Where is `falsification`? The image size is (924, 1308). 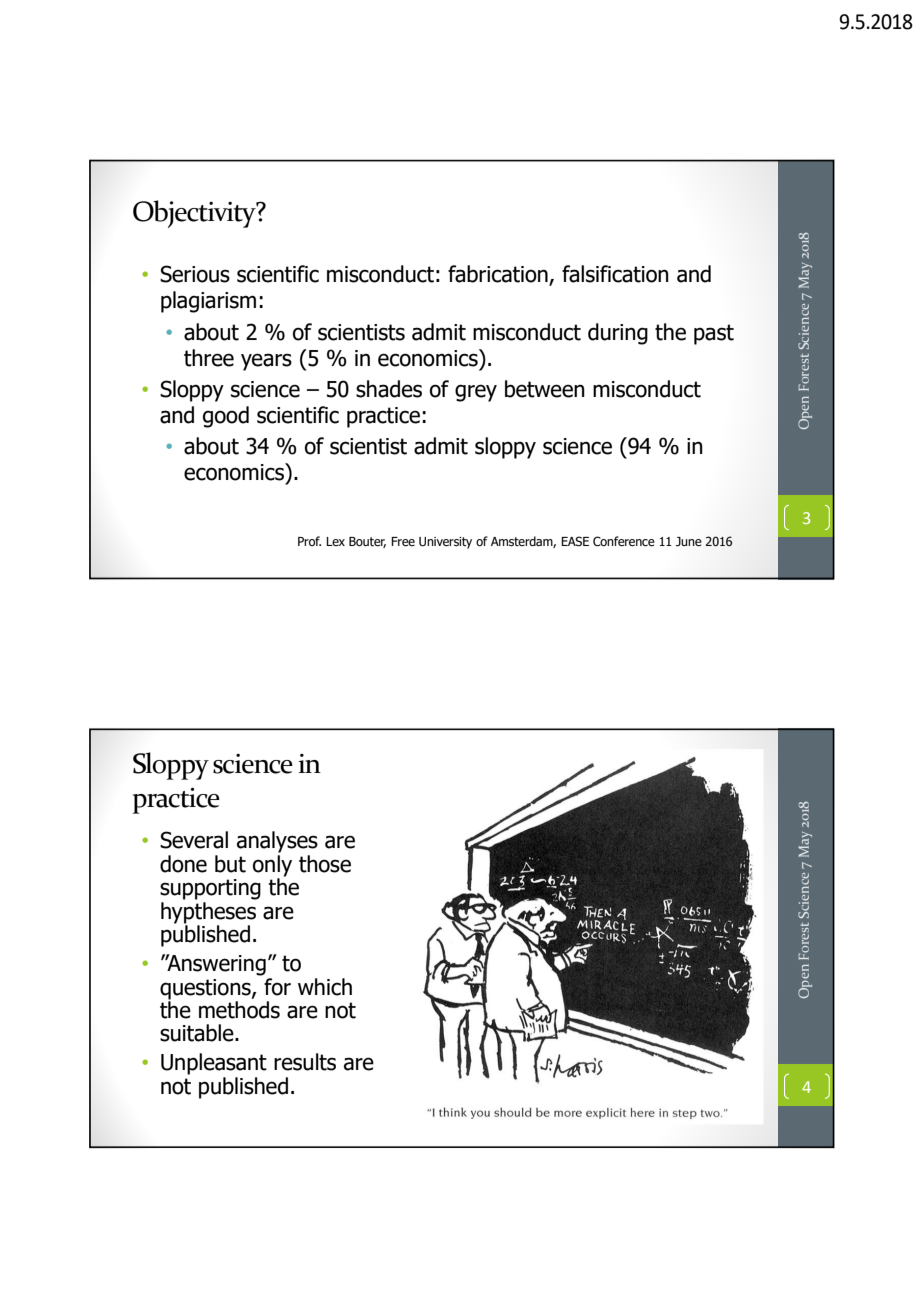 falsification is located at coordinates (615, 274).
